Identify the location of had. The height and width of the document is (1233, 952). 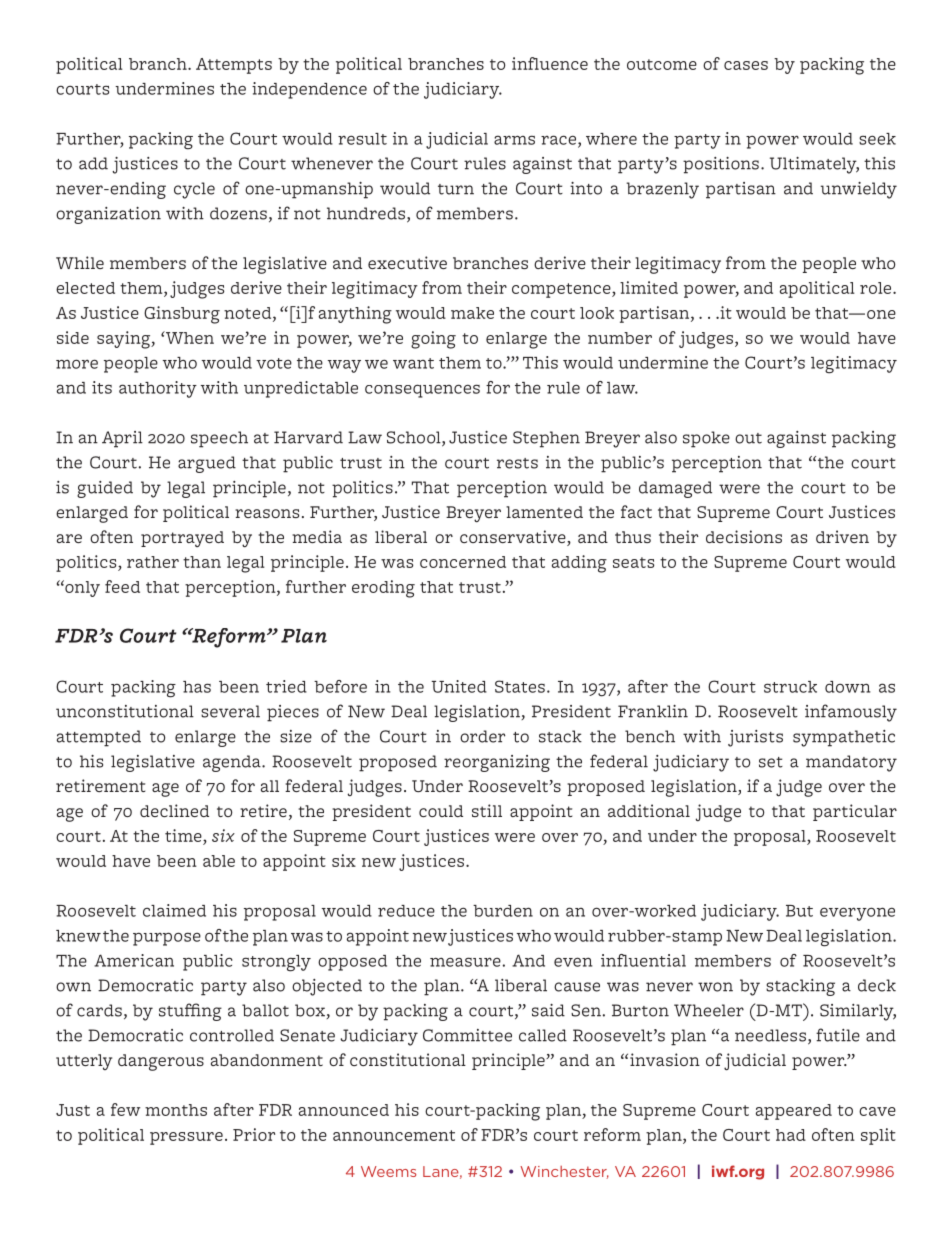
(791, 1135).
